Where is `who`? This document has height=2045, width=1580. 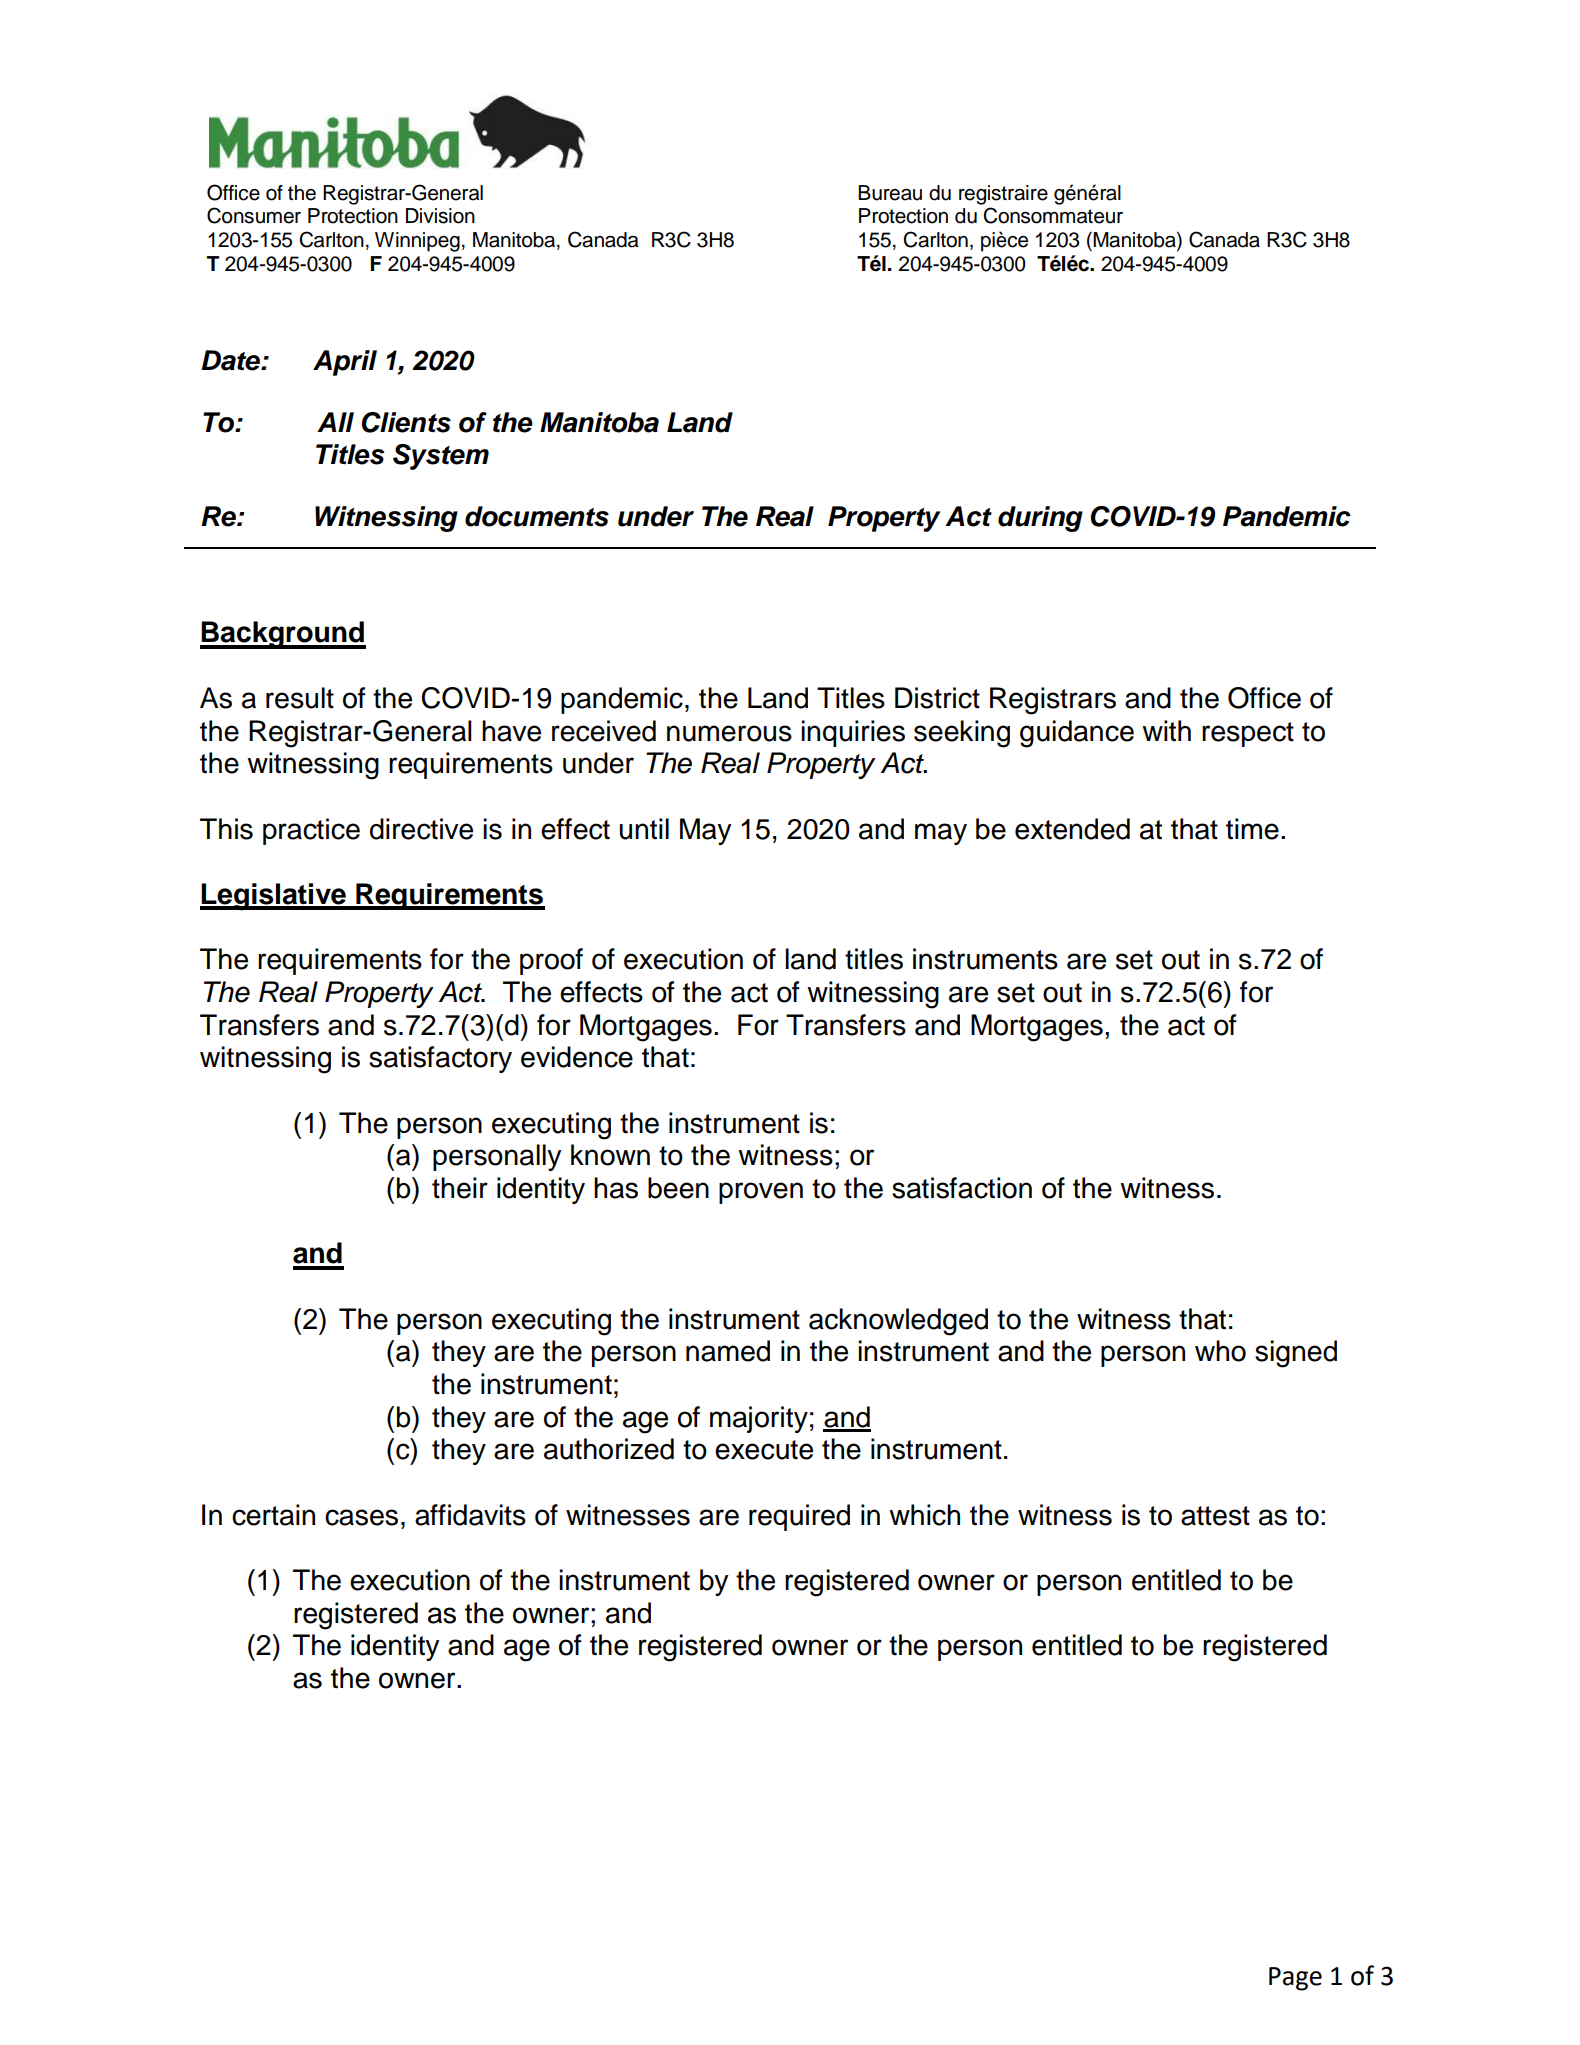
who is located at coordinates (1220, 1351).
